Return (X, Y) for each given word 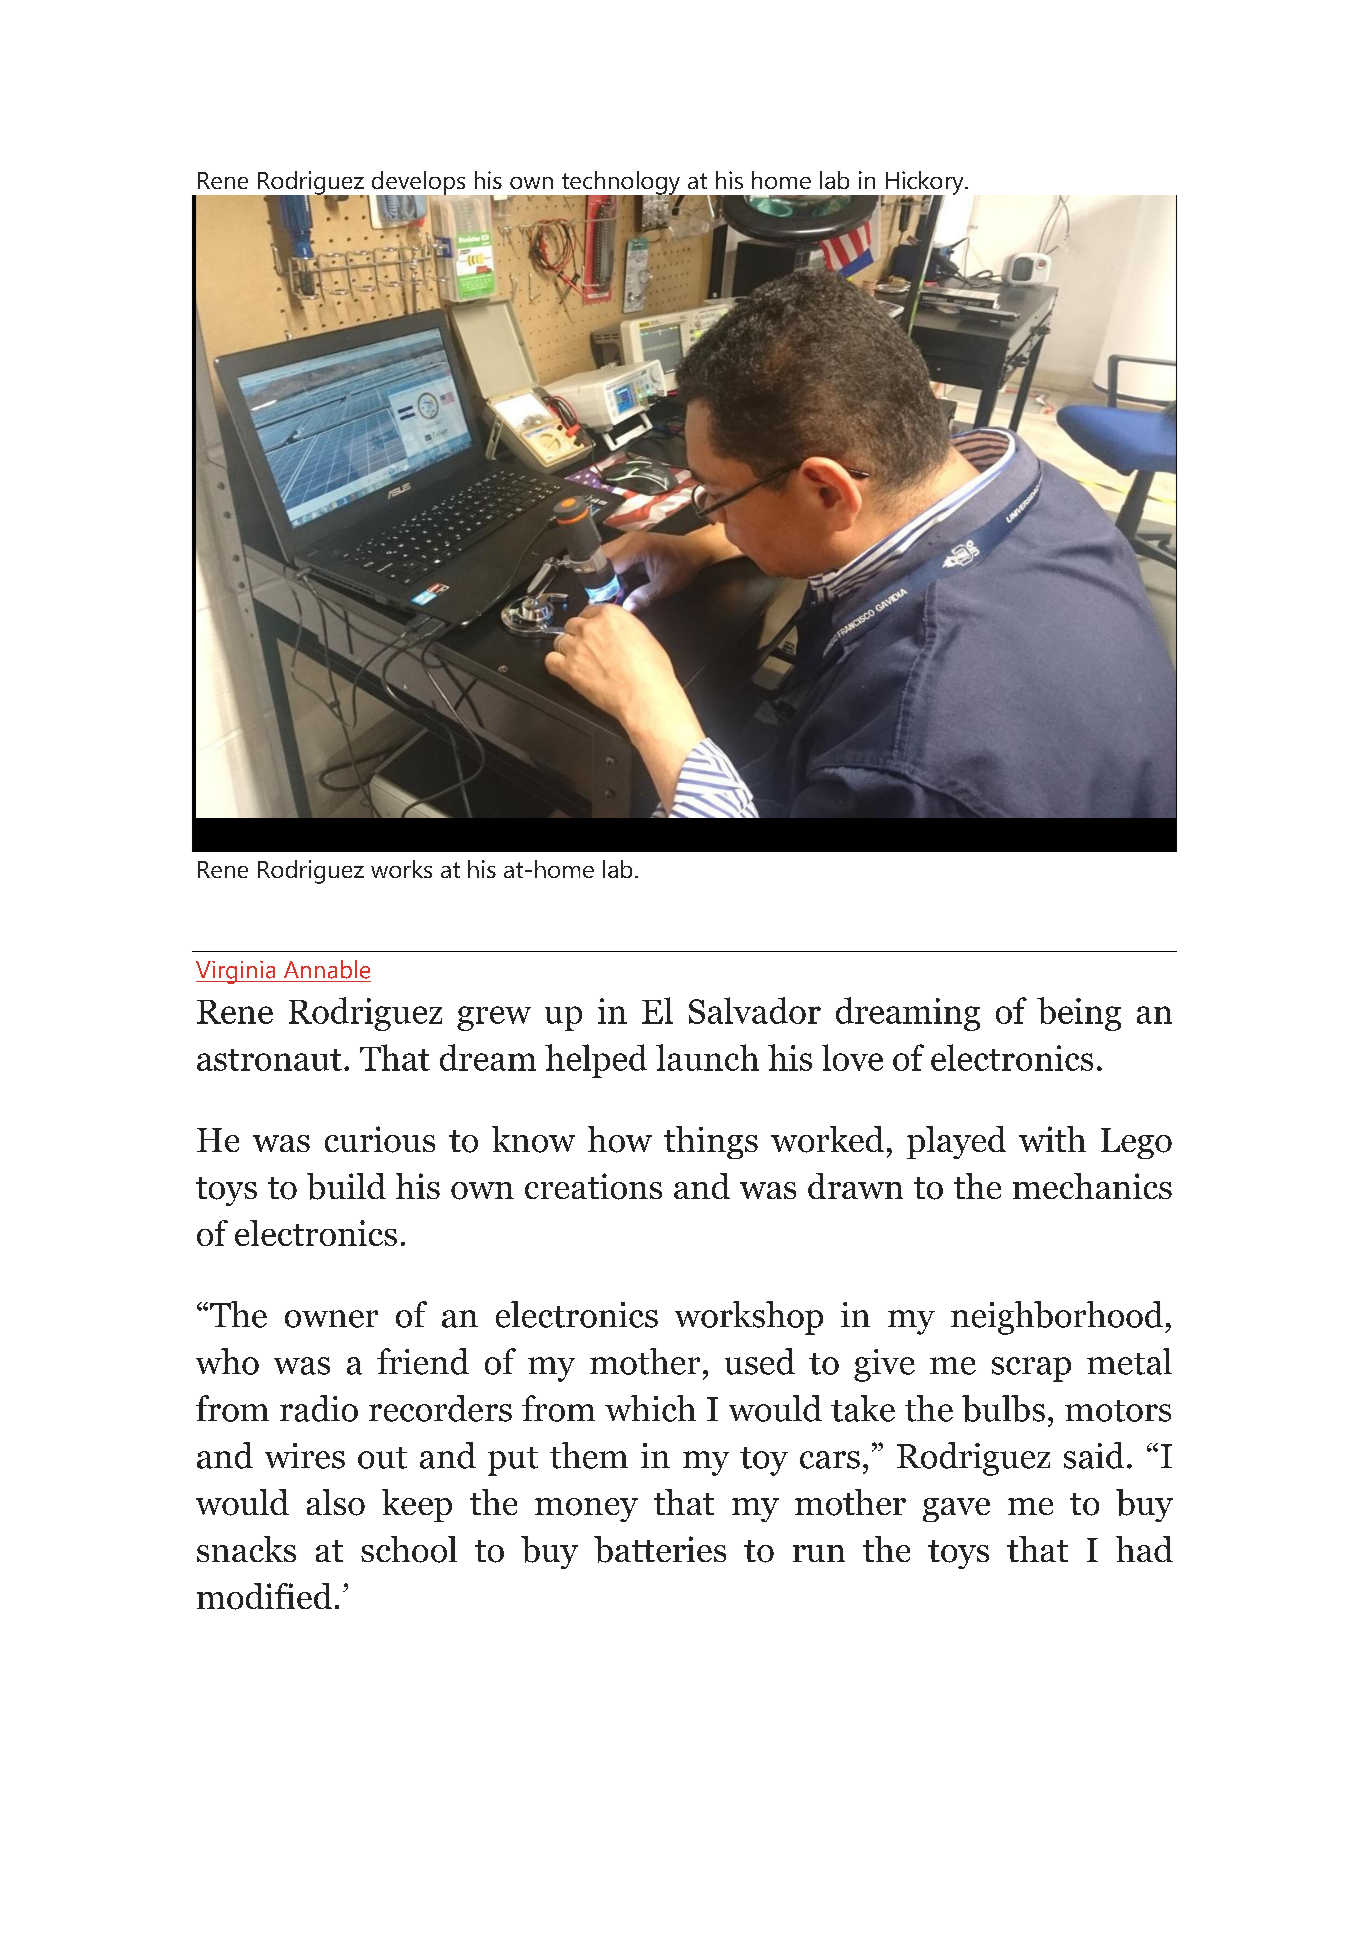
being (1079, 1014)
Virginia (237, 972)
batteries (660, 1549)
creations (593, 1186)
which (650, 1408)
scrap (1031, 1369)
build (346, 1186)
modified (264, 1596)
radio (319, 1408)
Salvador (755, 1010)
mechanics (1092, 1186)
